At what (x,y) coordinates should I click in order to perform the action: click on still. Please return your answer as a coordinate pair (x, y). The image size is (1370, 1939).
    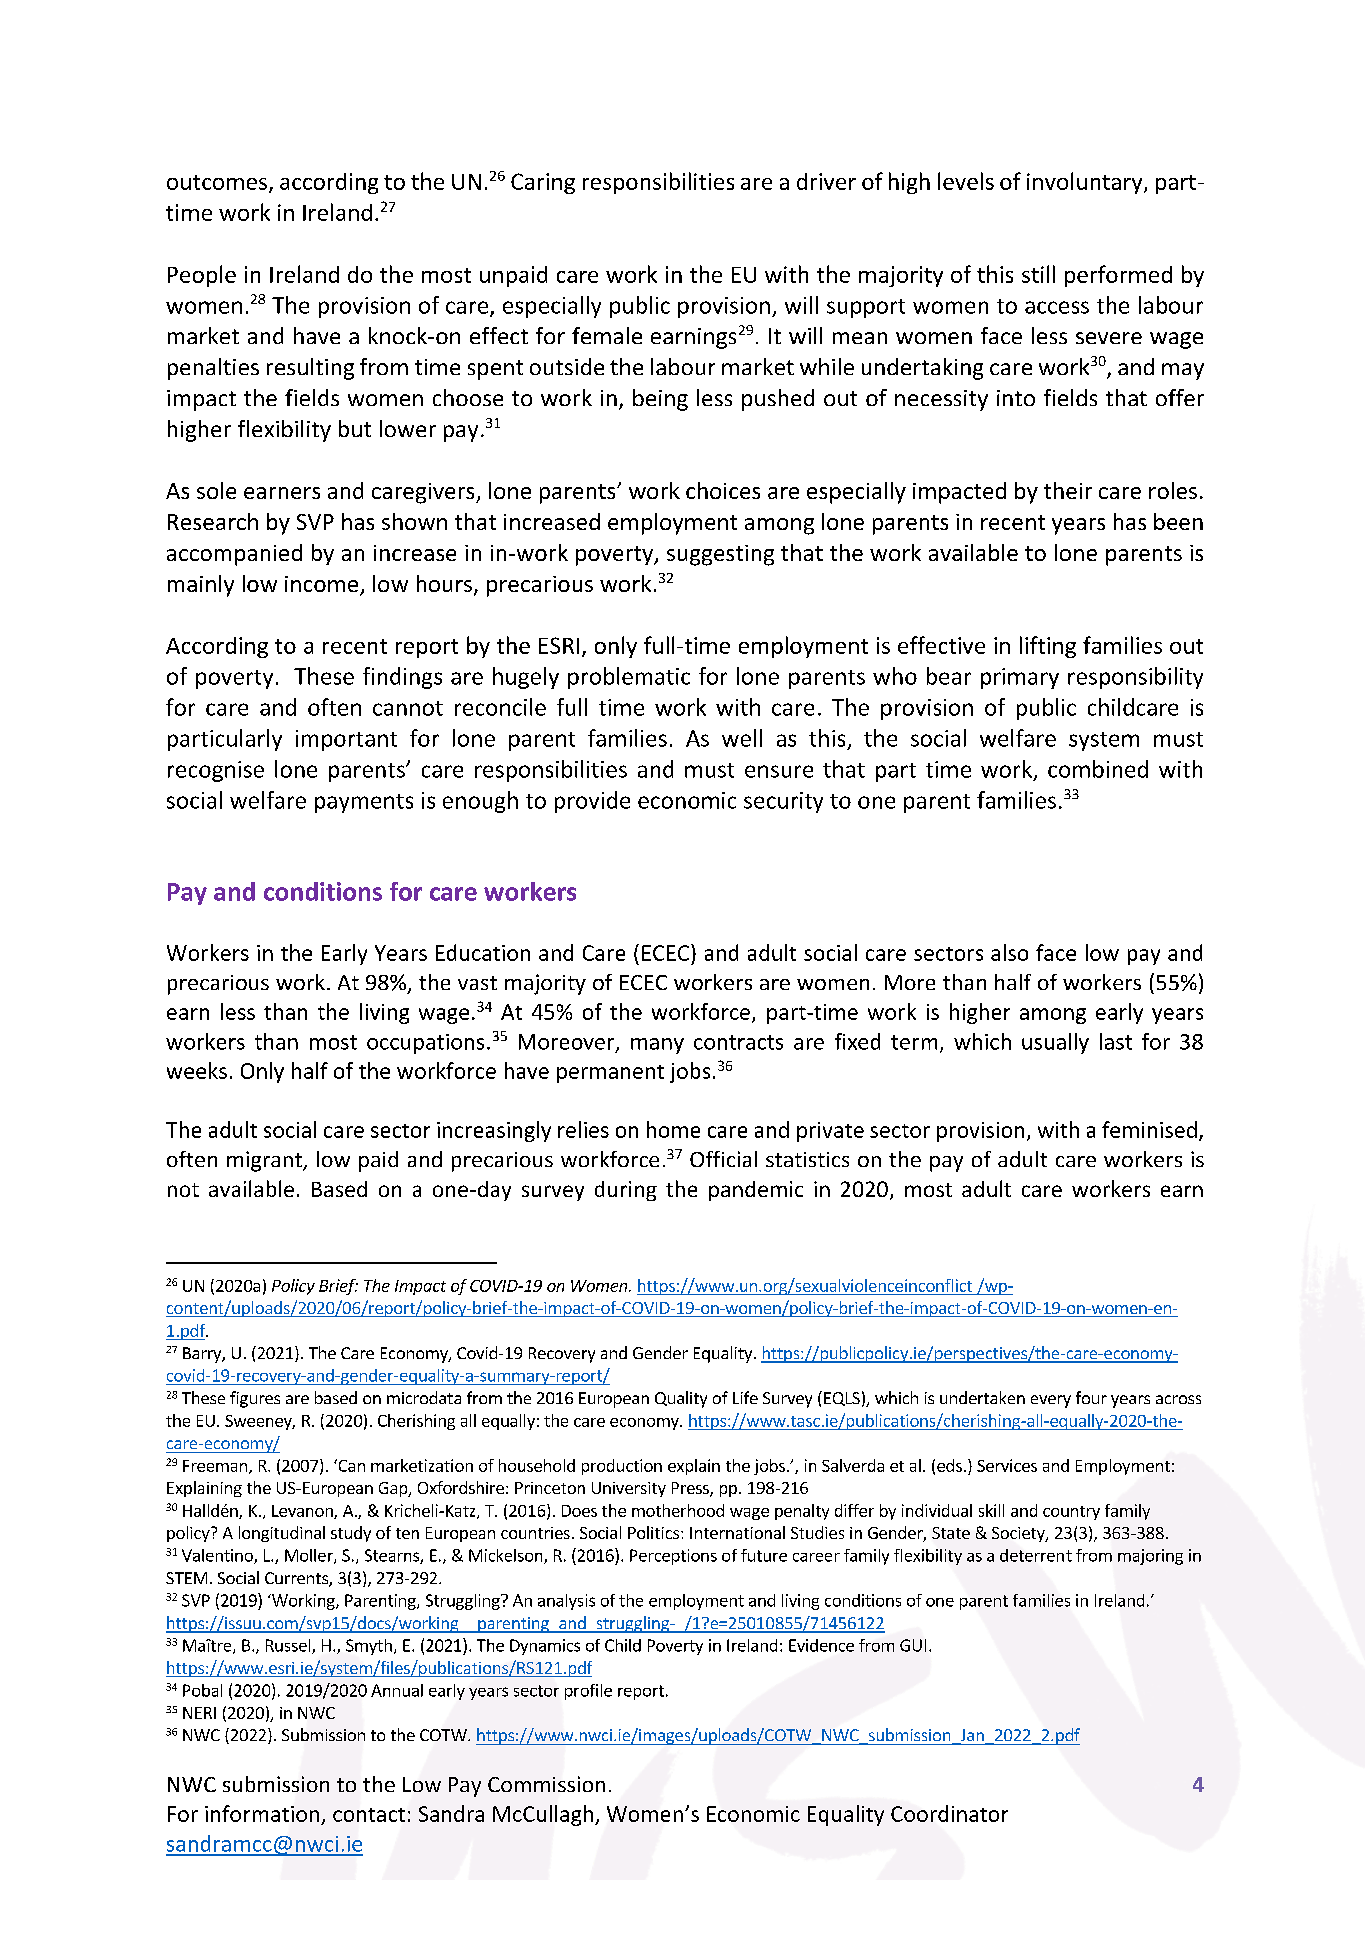
    Looking at the image, I should click on (1038, 274).
